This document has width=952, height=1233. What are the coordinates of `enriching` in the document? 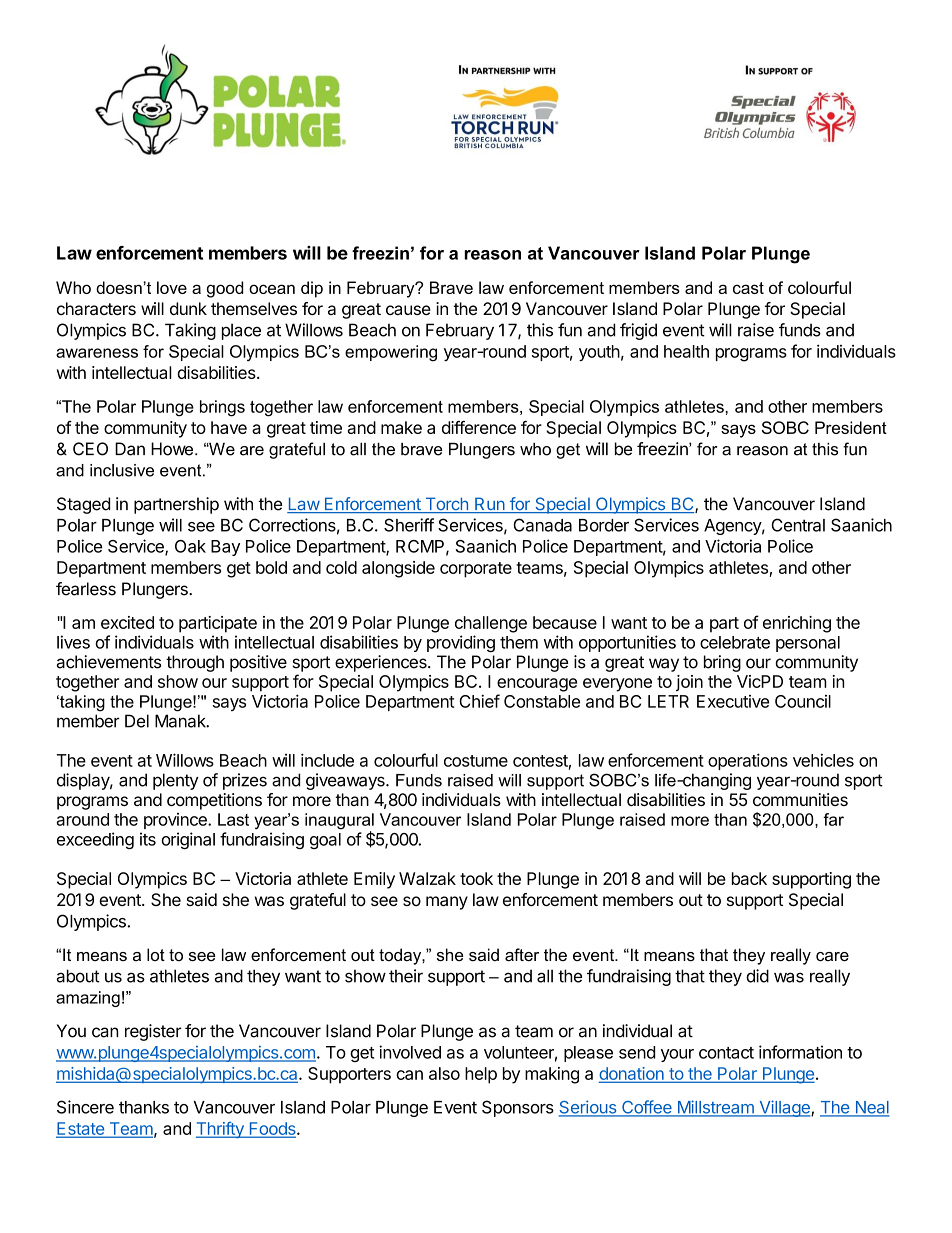 It's located at (797, 624).
